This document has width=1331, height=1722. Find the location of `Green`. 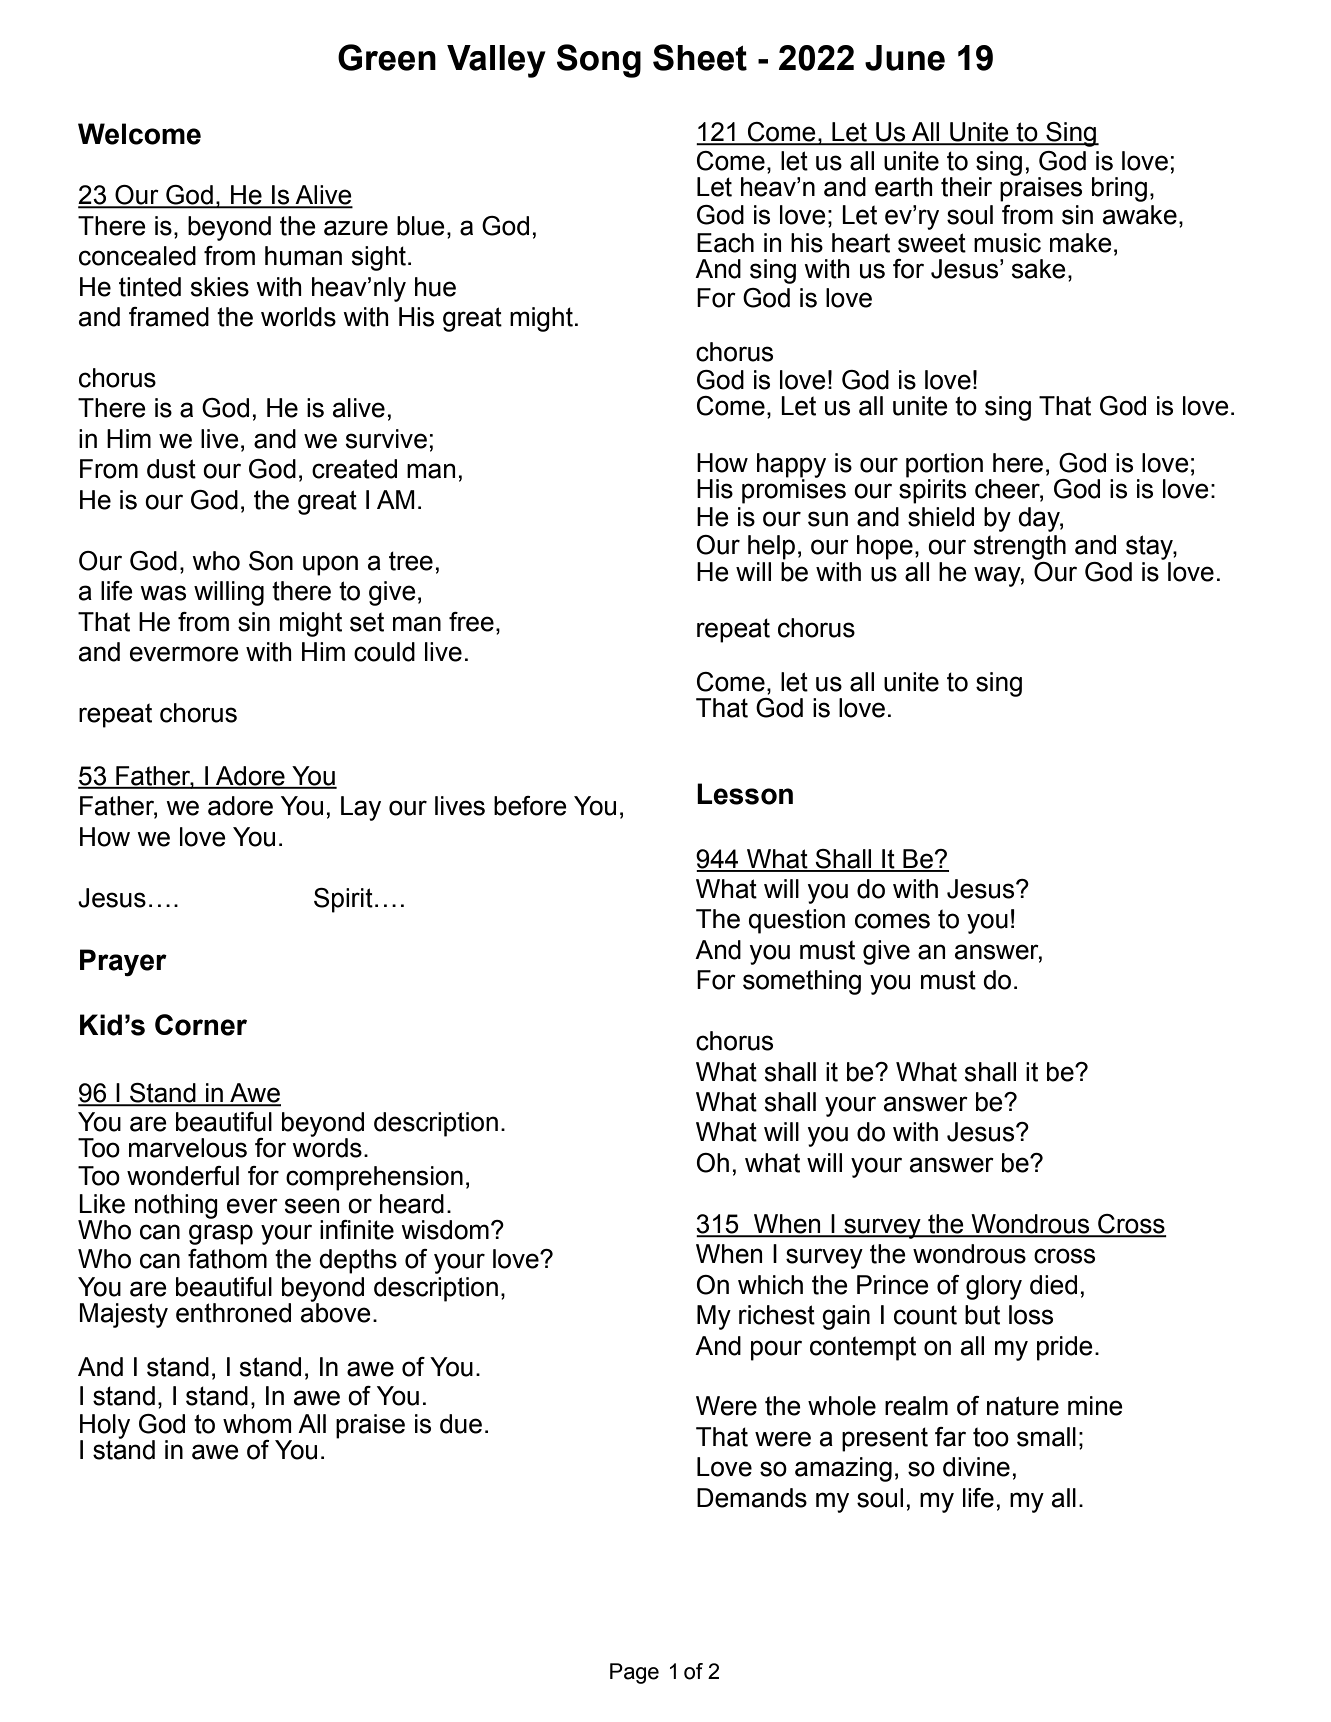

Green is located at coordinates (387, 57).
